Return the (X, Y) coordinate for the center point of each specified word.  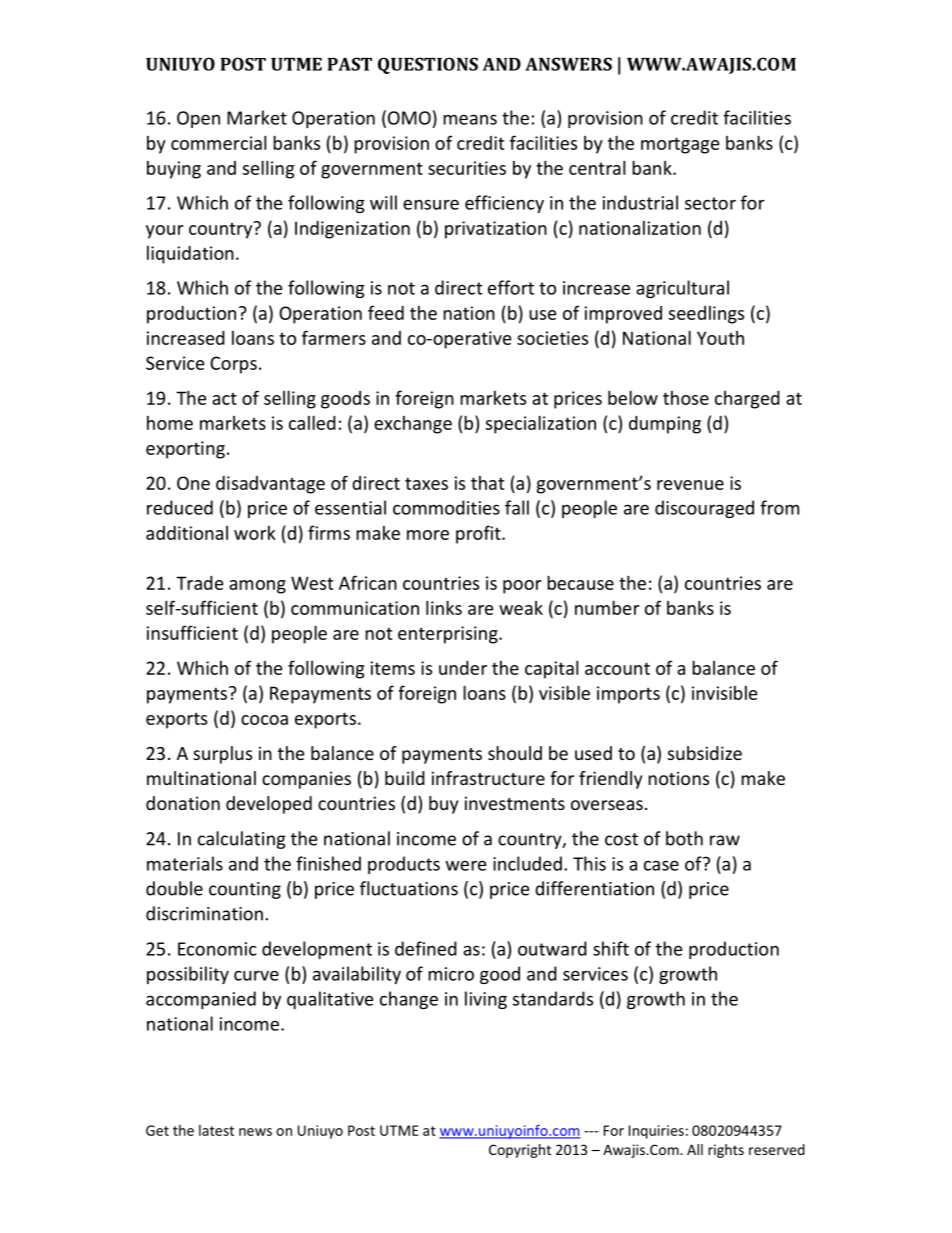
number (607, 607)
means (470, 119)
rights (726, 1151)
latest (216, 1130)
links (444, 607)
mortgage (680, 145)
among (257, 587)
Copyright (520, 1151)
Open (198, 119)
